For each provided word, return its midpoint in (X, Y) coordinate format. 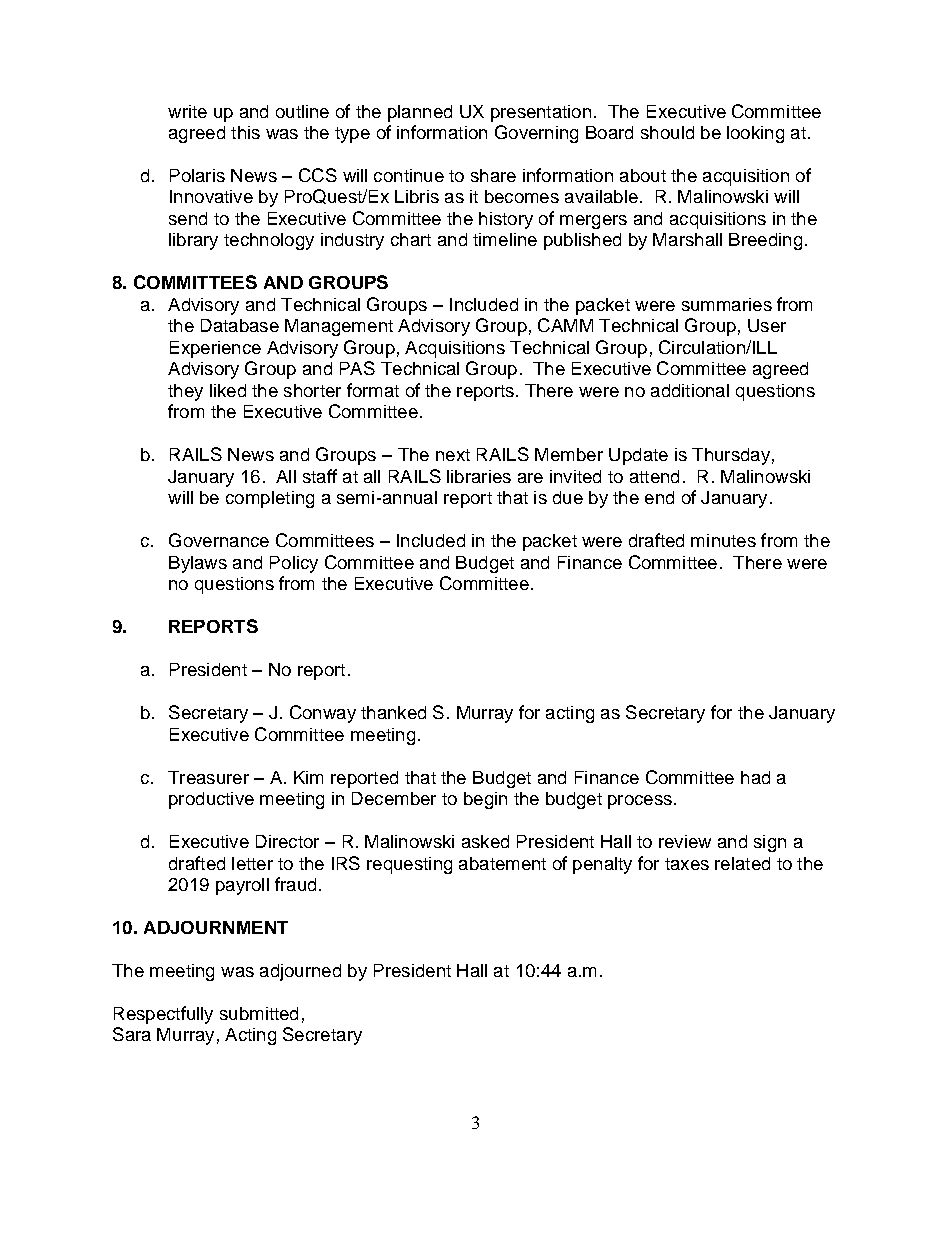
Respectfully (163, 1015)
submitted (259, 1013)
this (245, 132)
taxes (687, 864)
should (667, 132)
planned (420, 113)
